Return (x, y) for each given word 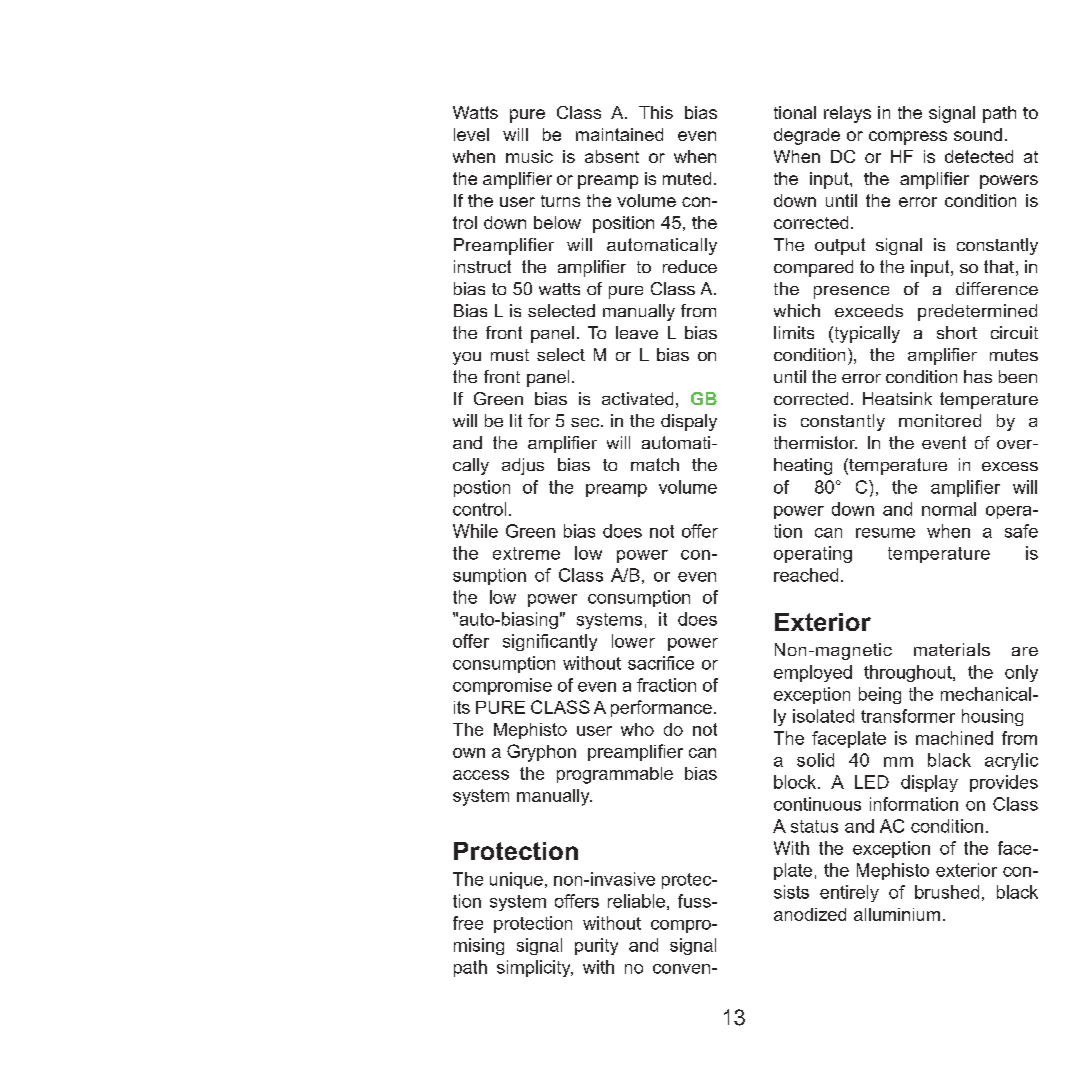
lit (516, 420)
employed (813, 673)
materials (952, 649)
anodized (810, 914)
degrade (807, 136)
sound (978, 134)
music (529, 156)
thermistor (815, 442)
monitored (940, 420)
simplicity (535, 968)
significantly (550, 642)
